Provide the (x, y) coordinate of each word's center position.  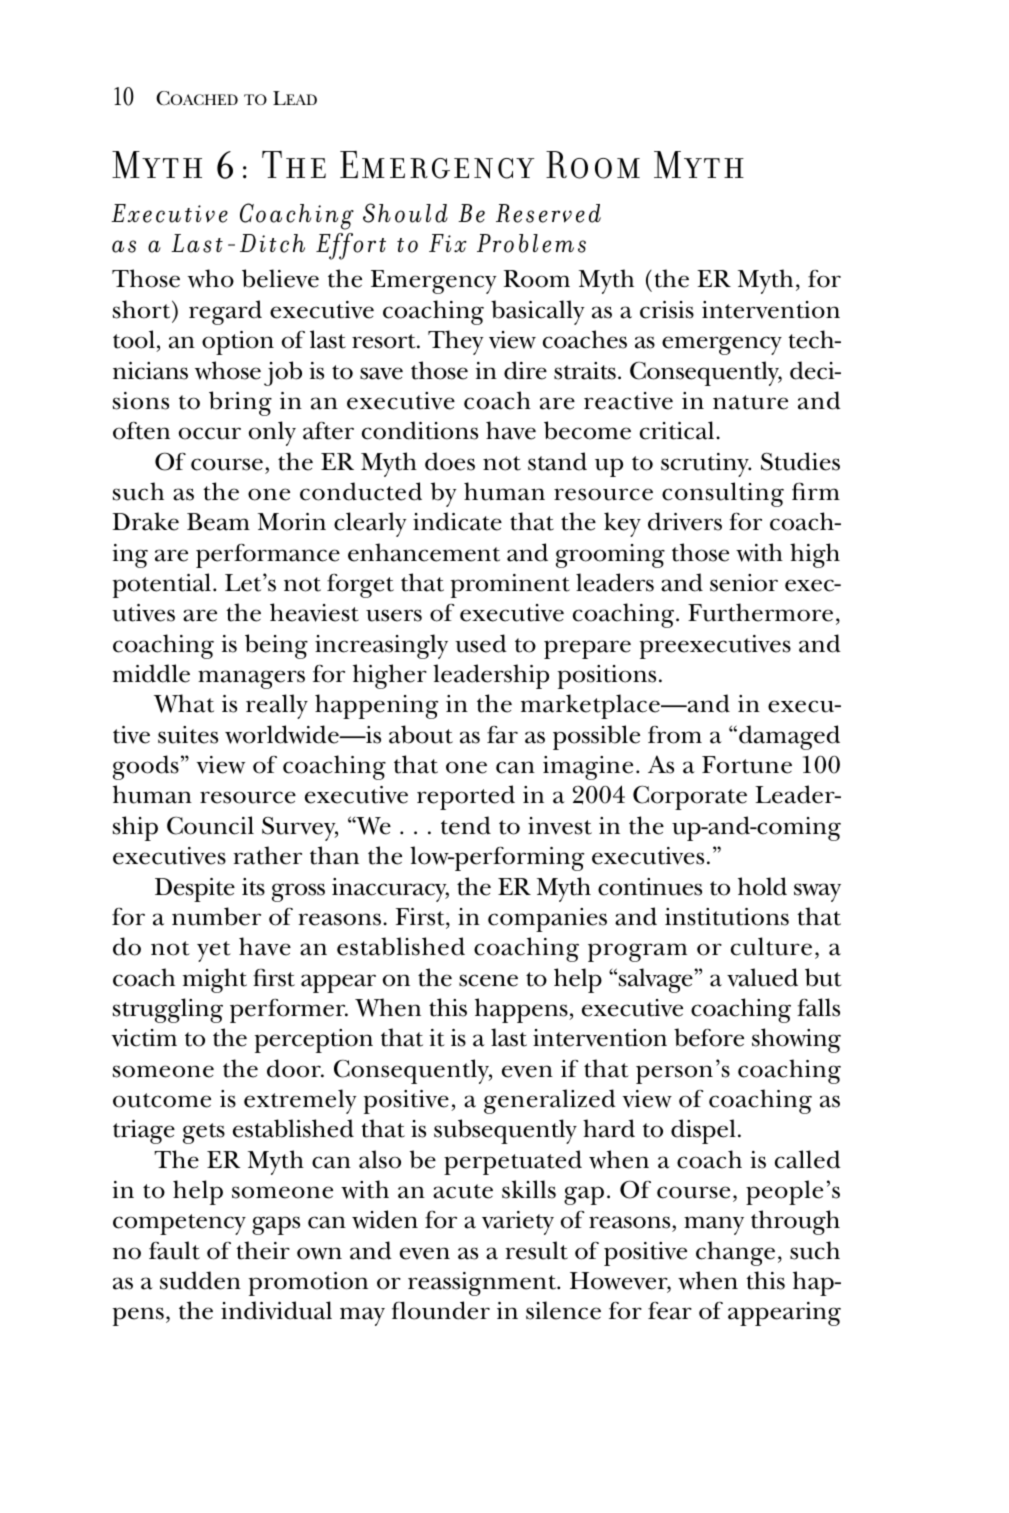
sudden (200, 1280)
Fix (448, 243)
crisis (667, 310)
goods (146, 767)
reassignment (483, 1284)
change (735, 1253)
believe (280, 278)
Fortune (747, 765)
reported (466, 797)
